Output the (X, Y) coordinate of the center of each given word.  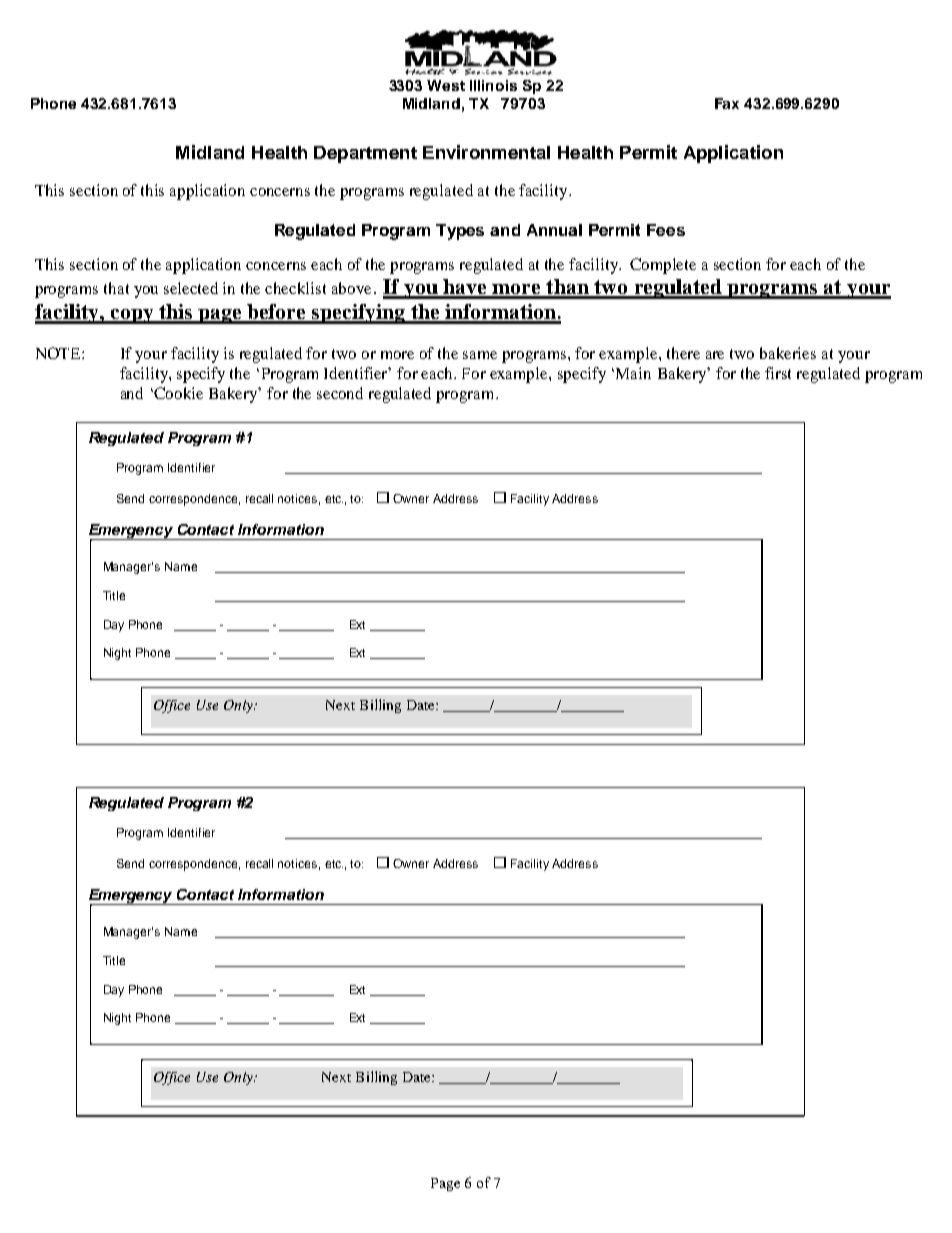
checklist (295, 288)
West (446, 85)
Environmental (486, 152)
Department (365, 154)
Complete (663, 266)
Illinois (493, 85)
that (116, 288)
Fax (727, 103)
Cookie (178, 393)
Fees (666, 230)
